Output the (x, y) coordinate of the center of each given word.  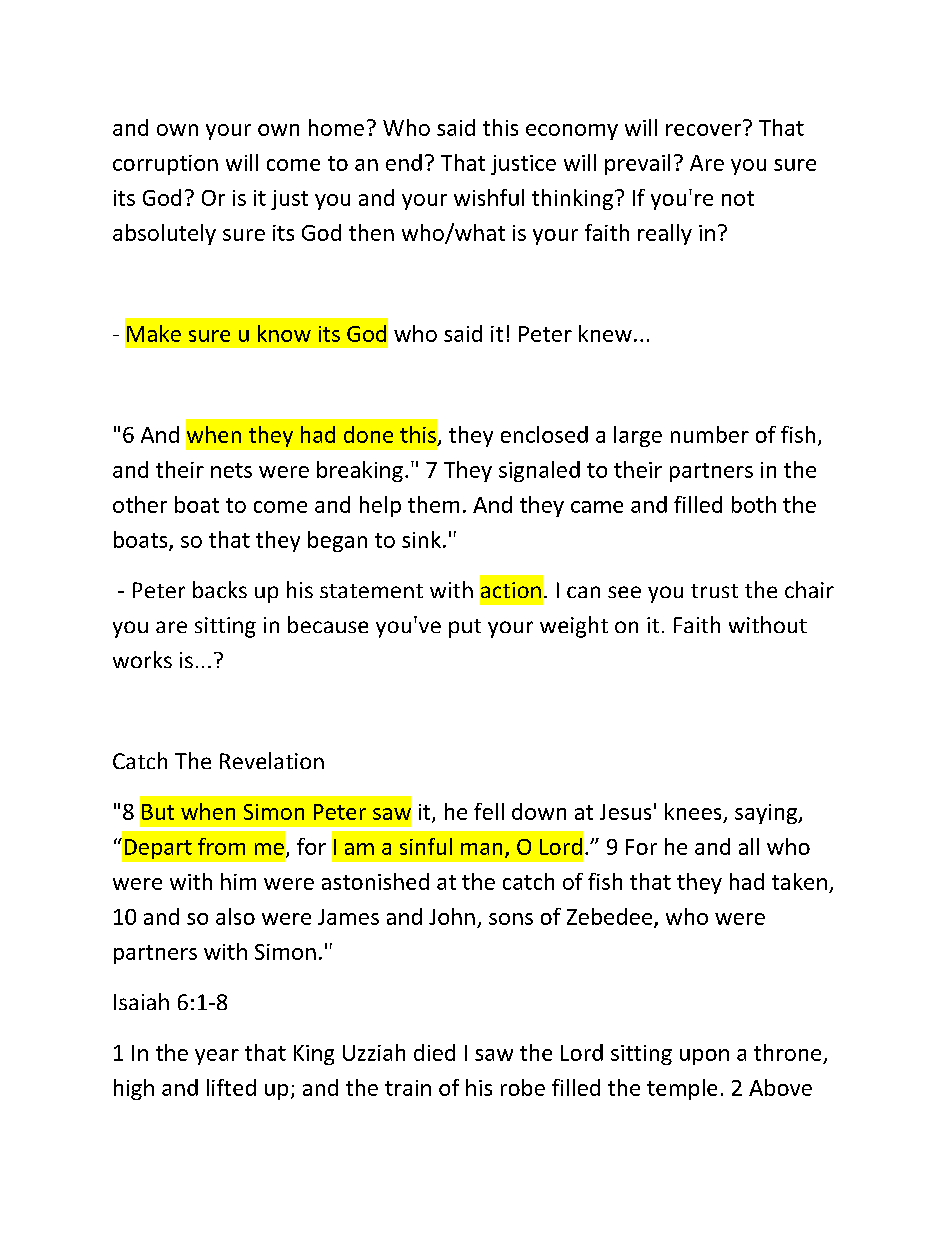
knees (693, 811)
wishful (489, 197)
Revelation (272, 760)
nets (231, 470)
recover (705, 128)
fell (489, 811)
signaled (539, 471)
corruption (165, 165)
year (217, 1057)
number (710, 434)
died (434, 1052)
